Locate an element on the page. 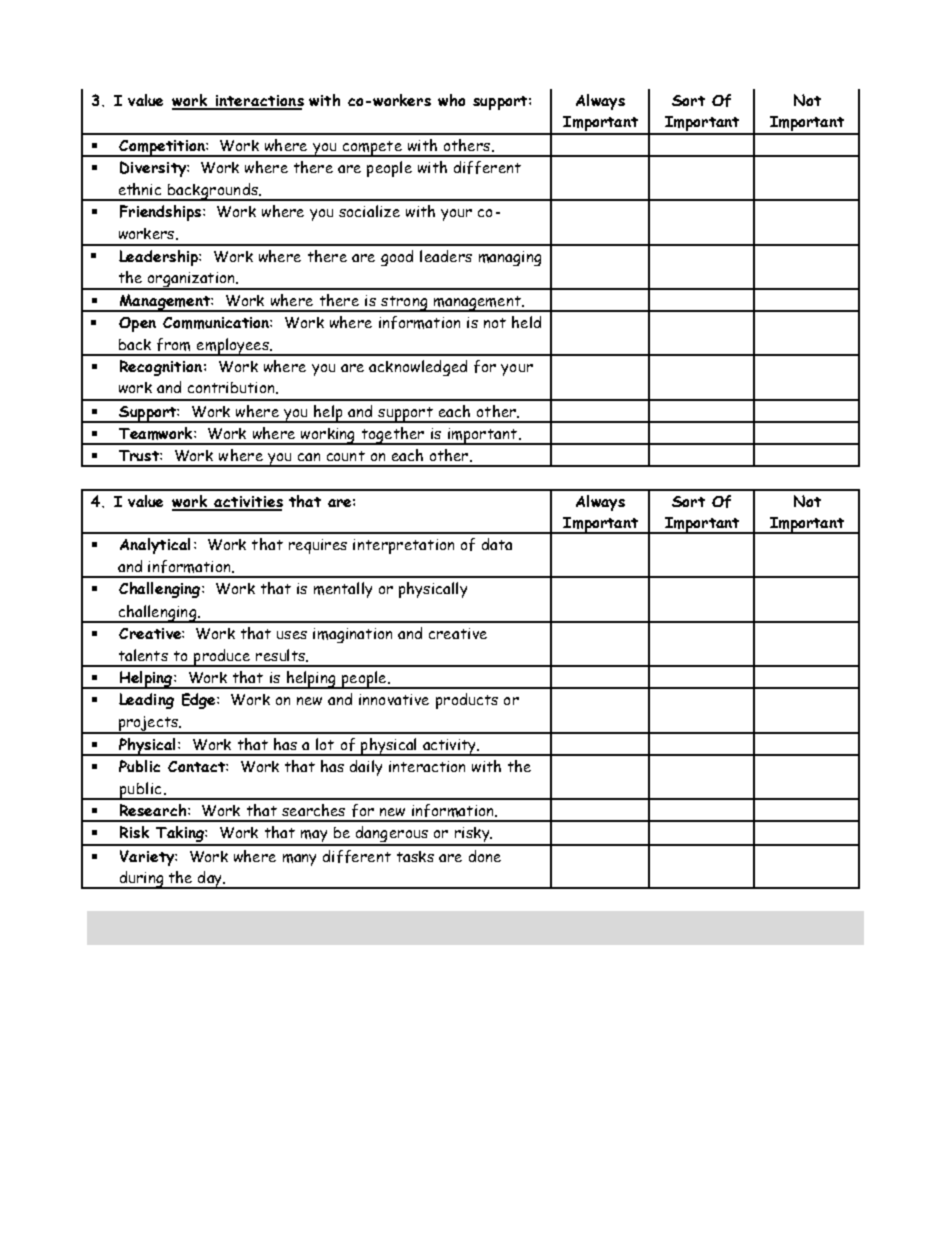  held is located at coordinates (526, 322).
